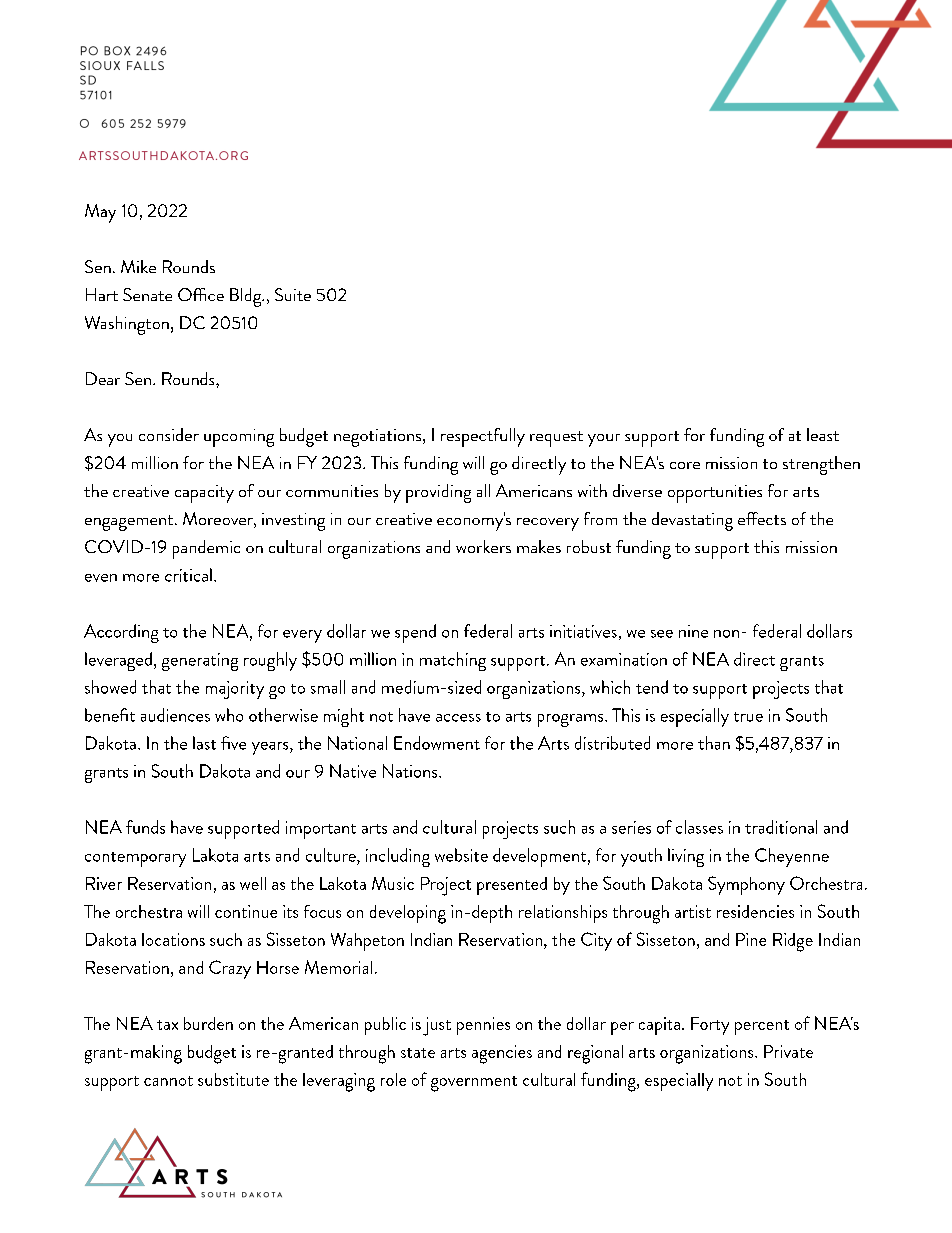  I want to click on engagement, so click(130, 523).
